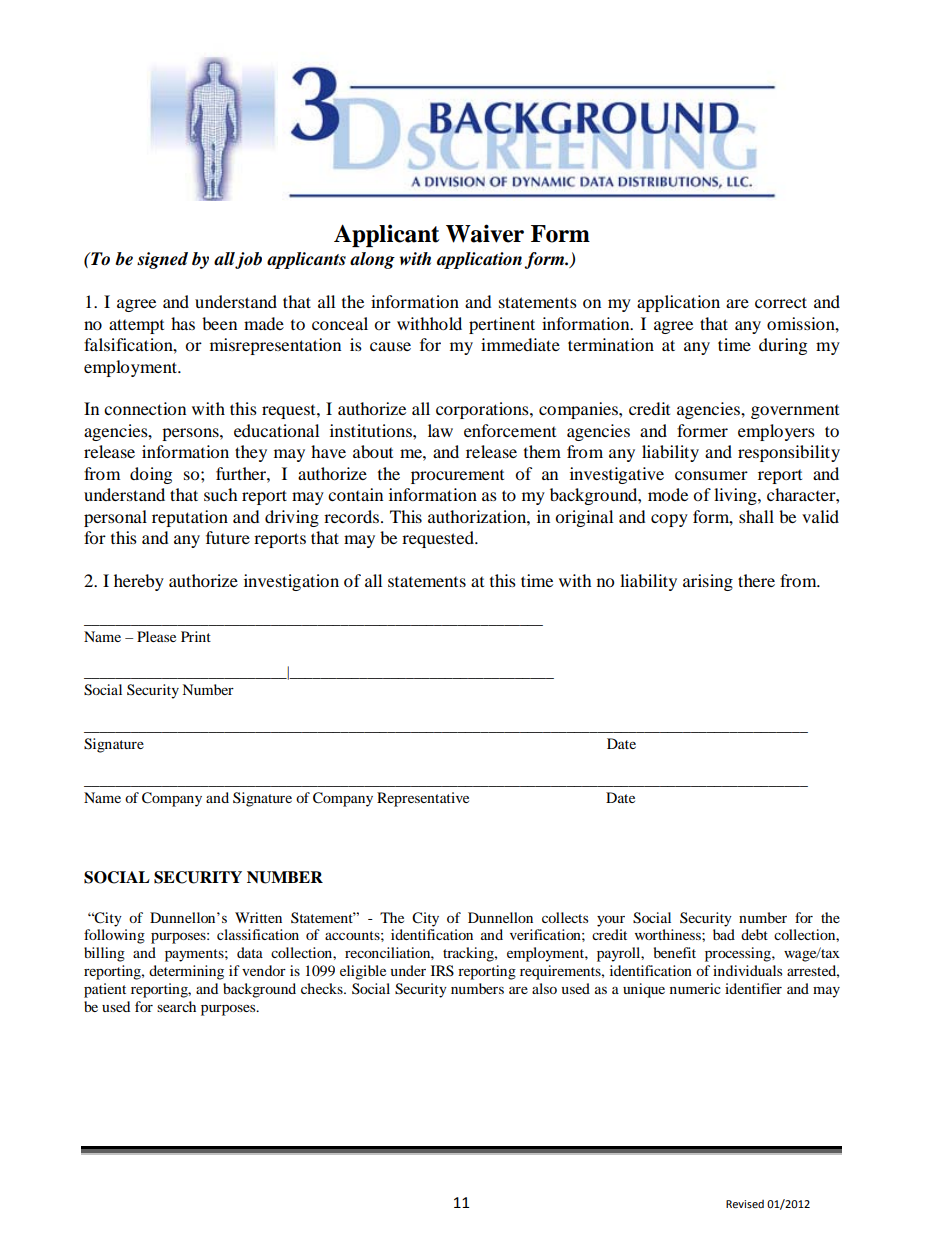 The image size is (952, 1233). I want to click on signed, so click(162, 260).
